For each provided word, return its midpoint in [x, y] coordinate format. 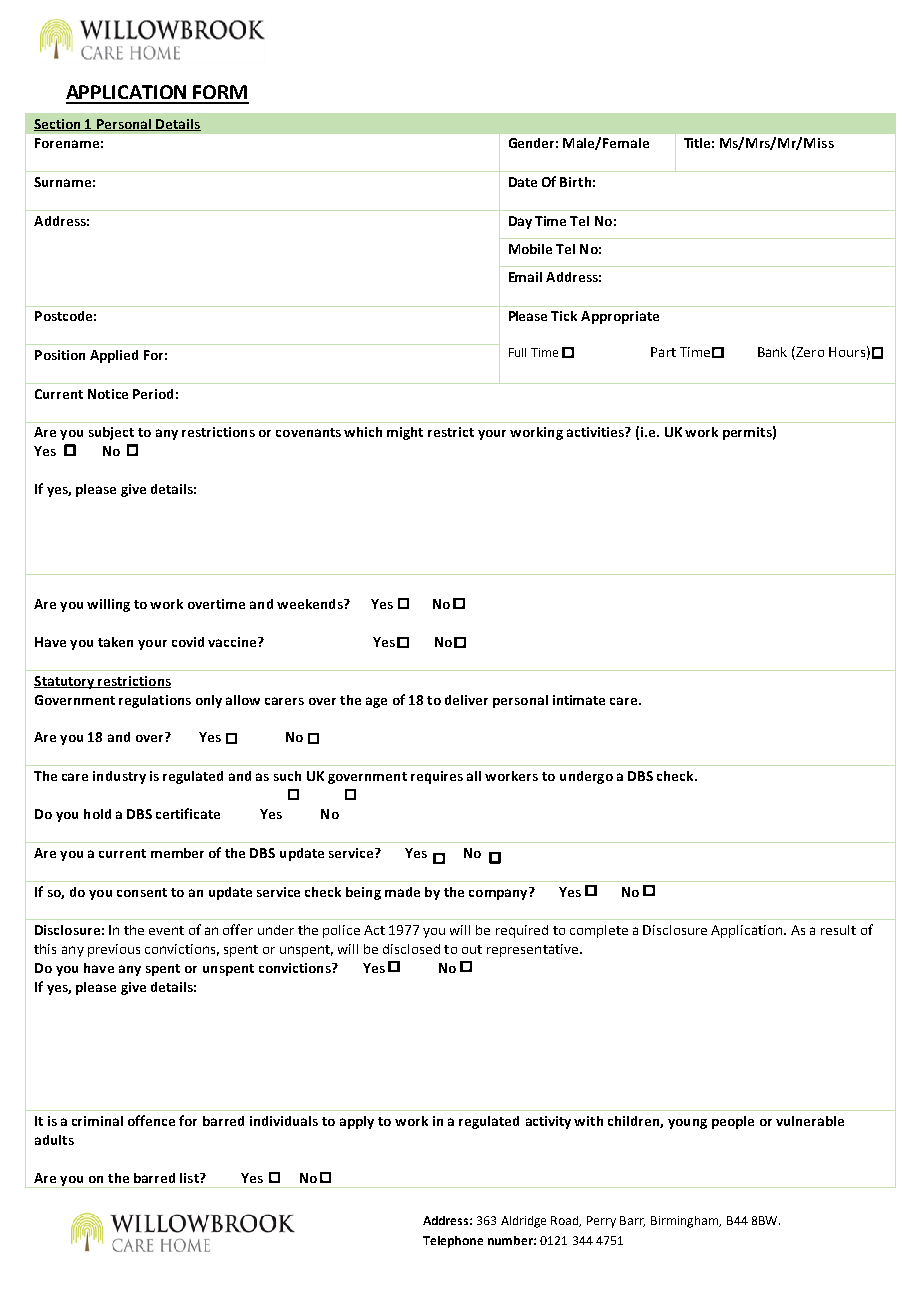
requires [437, 777]
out [472, 949]
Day [520, 222]
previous [114, 950]
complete [599, 931]
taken [115, 642]
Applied [114, 356]
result [838, 930]
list [190, 1178]
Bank [772, 352]
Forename [67, 143]
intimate [579, 700]
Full [517, 352]
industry [119, 777]
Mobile [530, 249]
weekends [311, 604]
